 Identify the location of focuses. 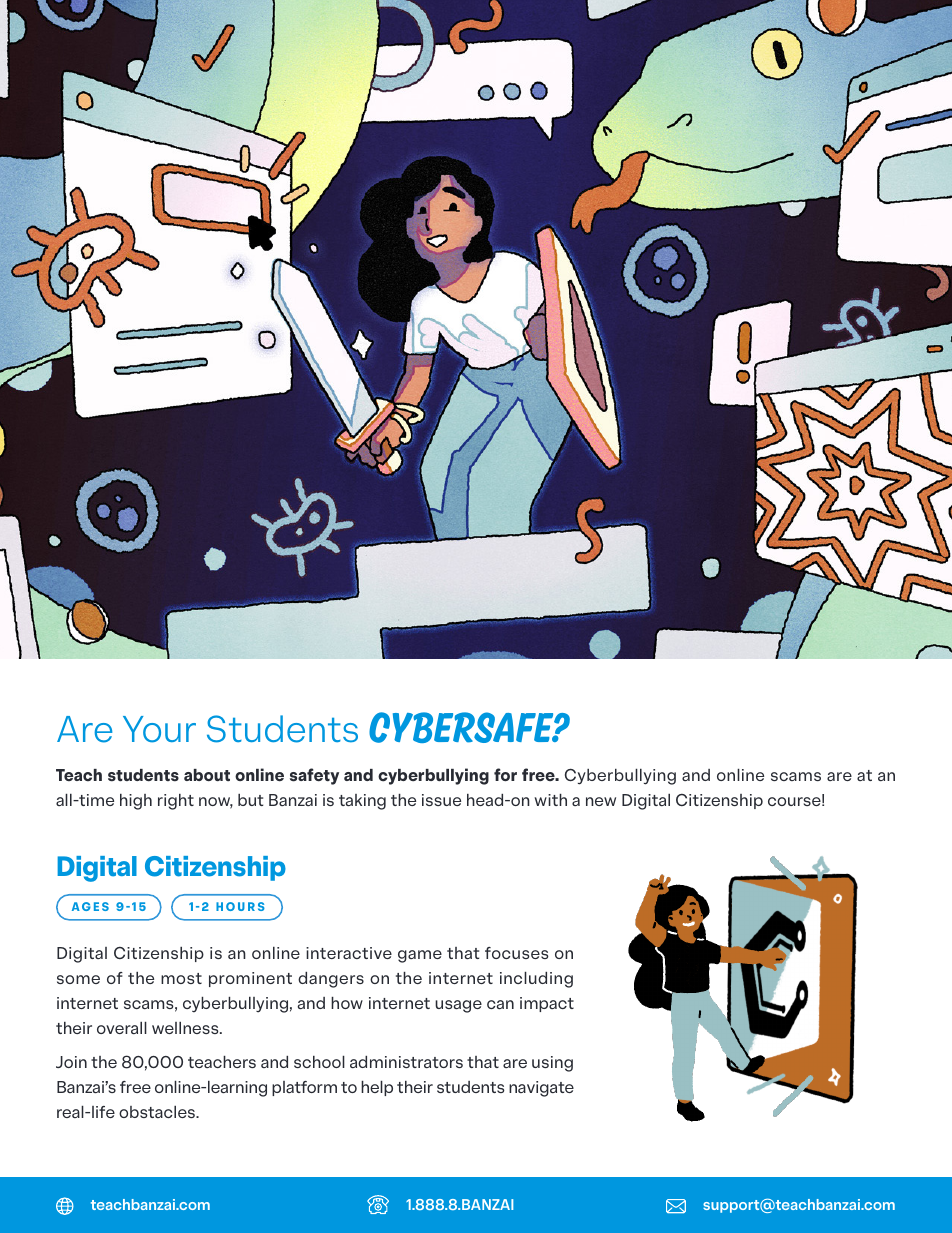
(517, 953).
